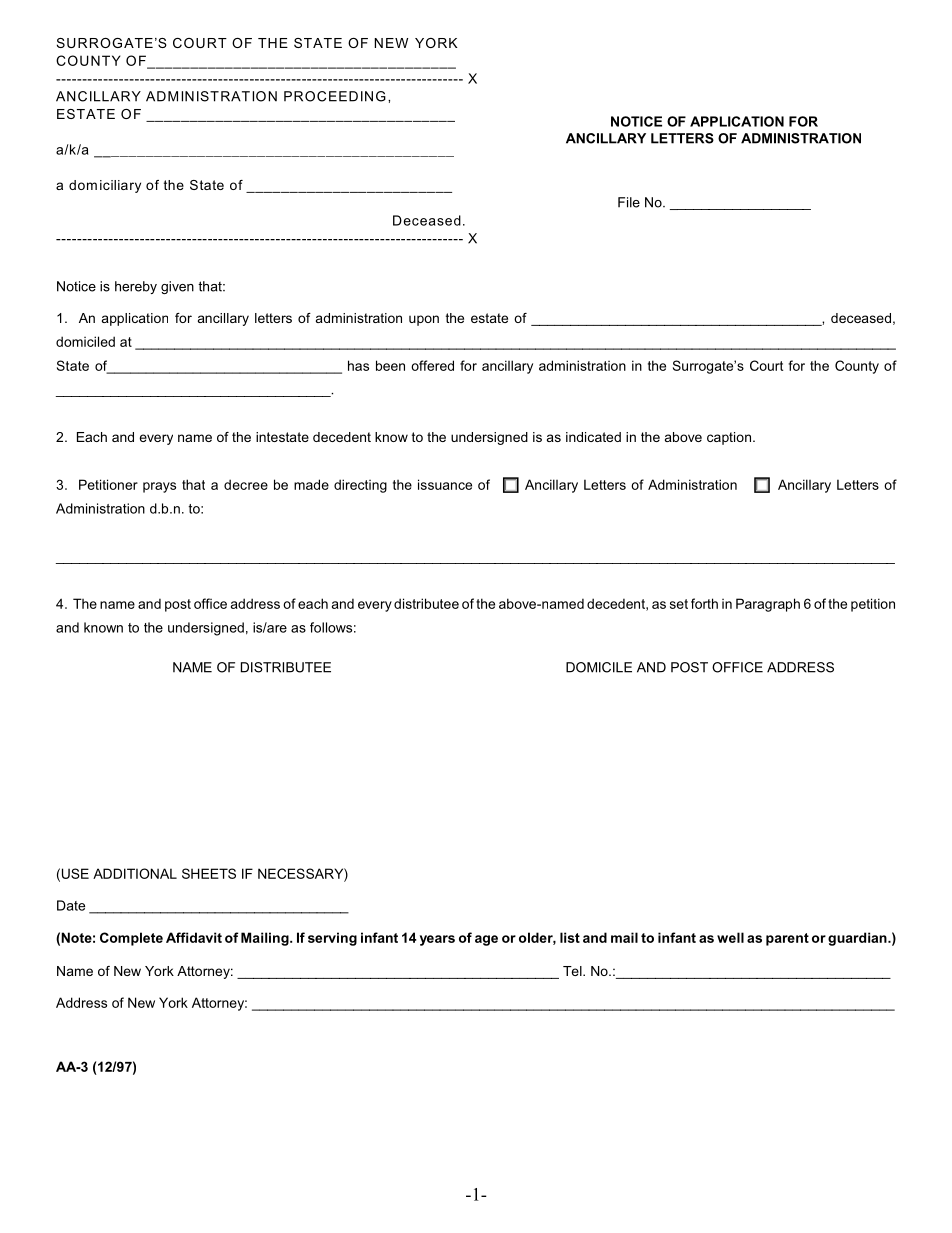 The image size is (952, 1233). What do you see at coordinates (445, 484) in the screenshot?
I see `issuance` at bounding box center [445, 484].
